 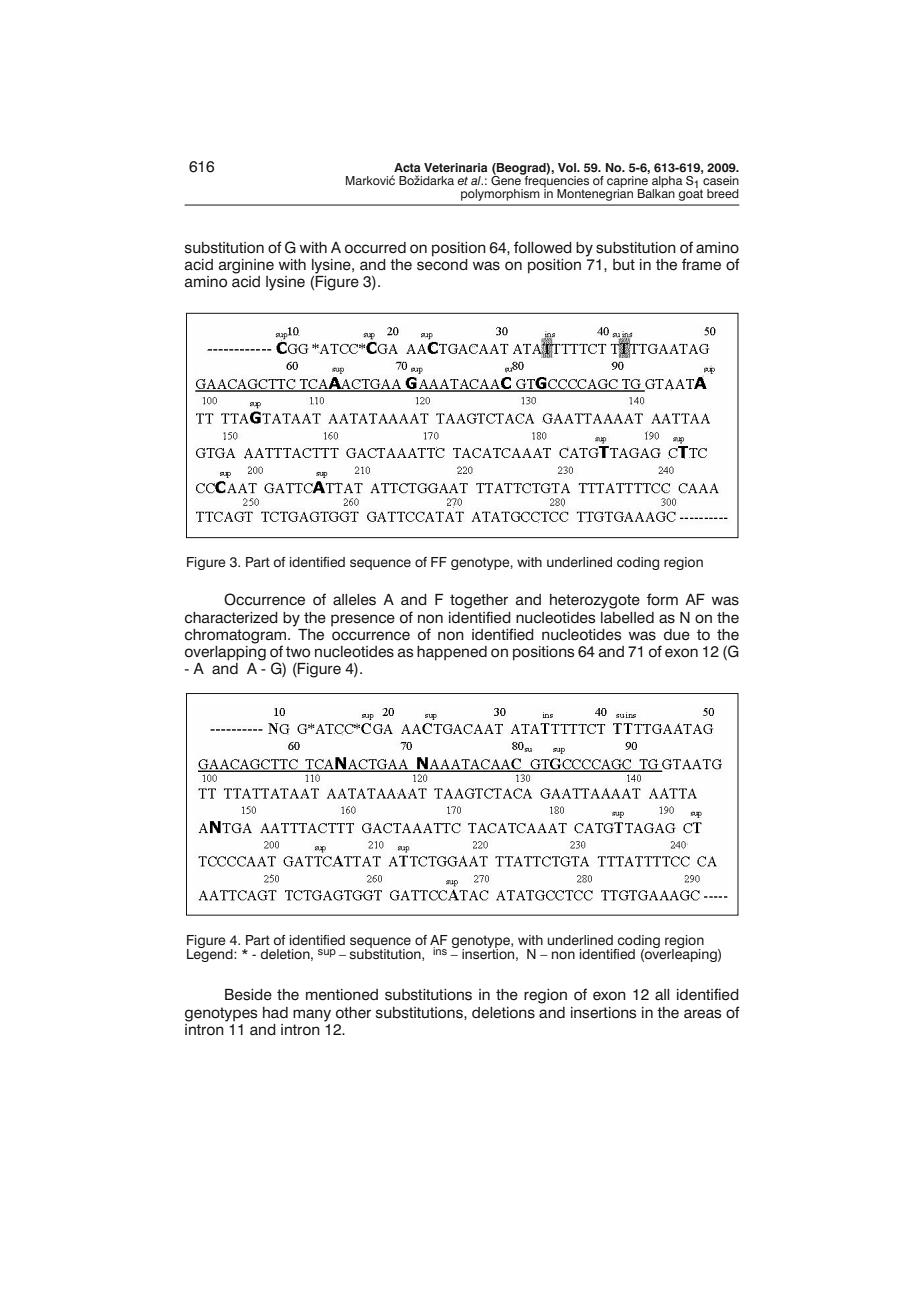 I want to click on areas, so click(x=702, y=1014).
